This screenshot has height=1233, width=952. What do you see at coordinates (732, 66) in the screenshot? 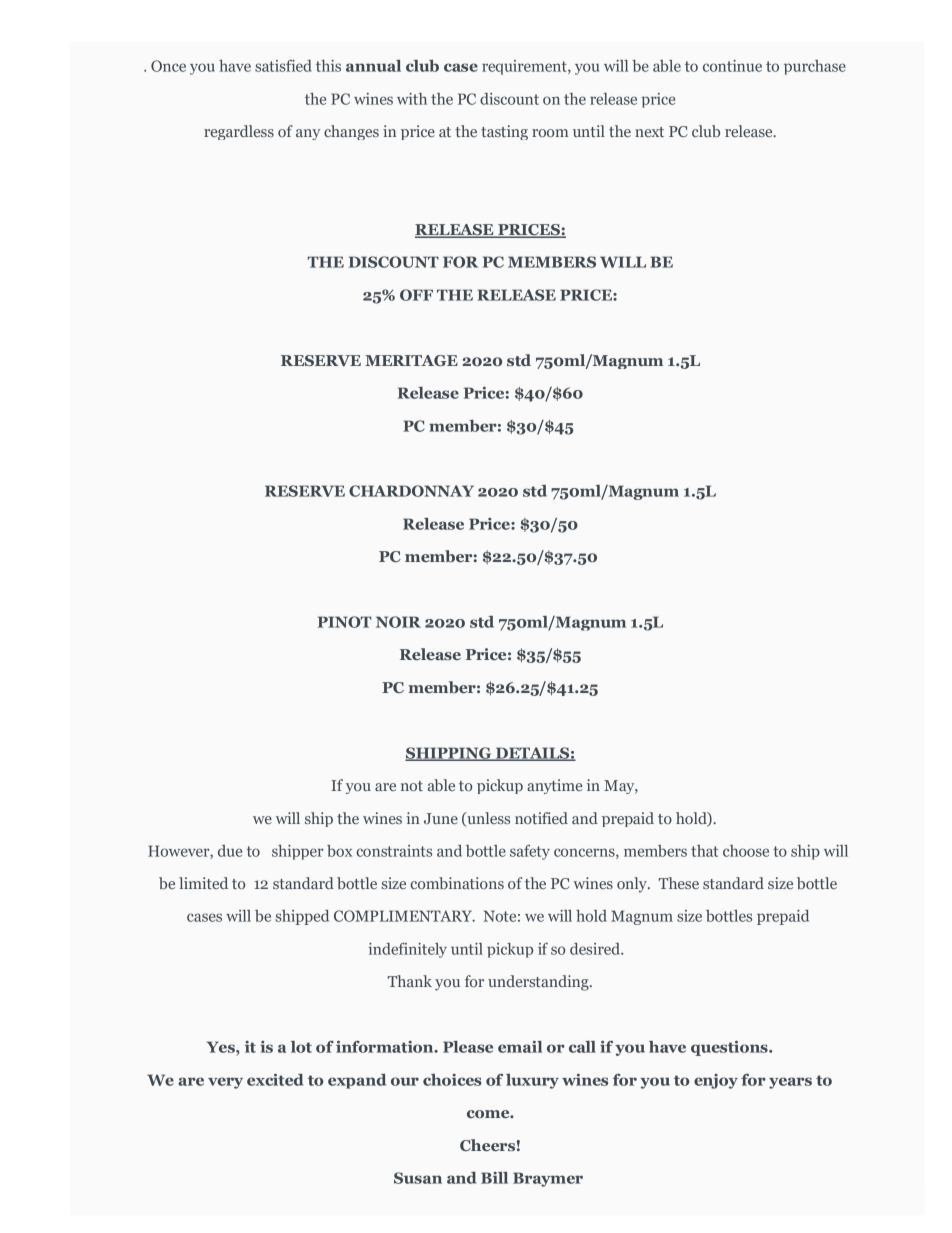
I see `continue` at bounding box center [732, 66].
